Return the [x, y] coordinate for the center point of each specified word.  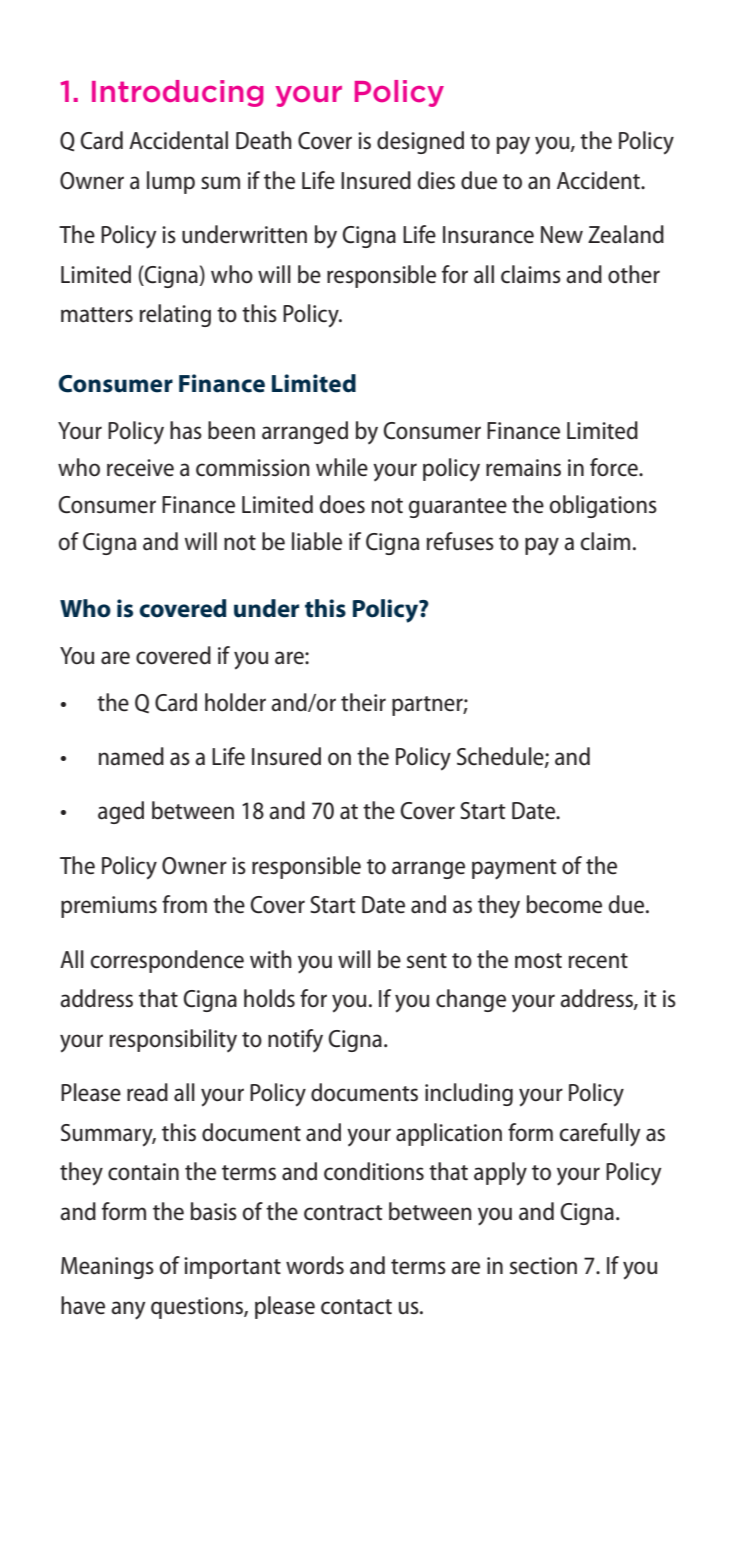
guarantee [458, 508]
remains [523, 468]
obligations [603, 506]
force [615, 467]
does [342, 504]
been [231, 430]
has [186, 430]
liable [317, 541]
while [342, 467]
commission [253, 468]
